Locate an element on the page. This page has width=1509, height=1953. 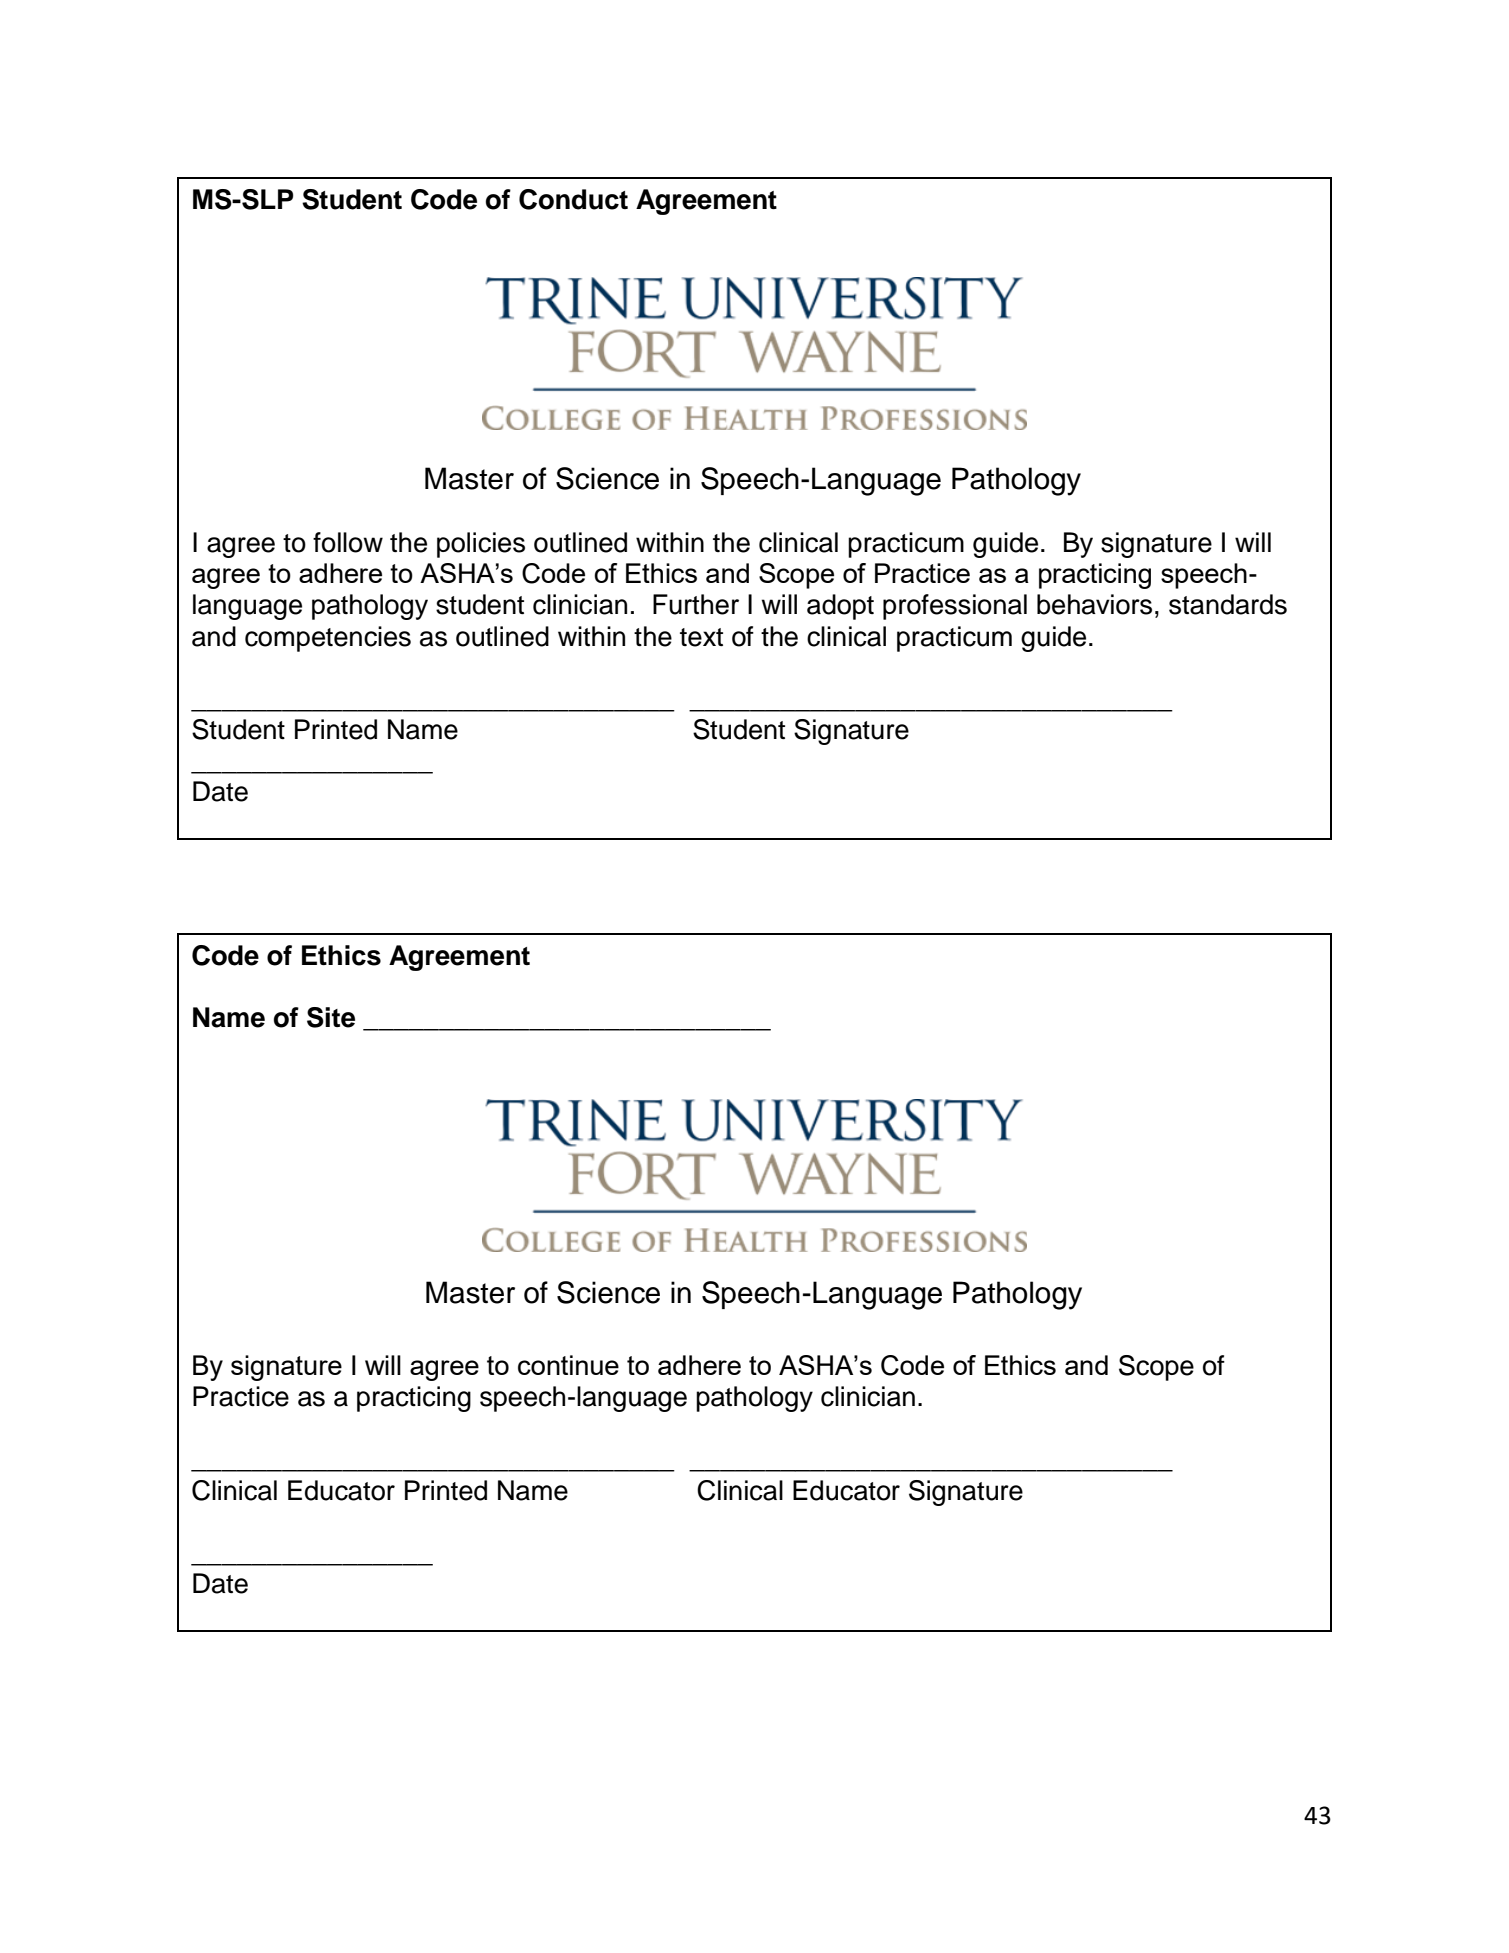
competencies is located at coordinates (328, 639).
